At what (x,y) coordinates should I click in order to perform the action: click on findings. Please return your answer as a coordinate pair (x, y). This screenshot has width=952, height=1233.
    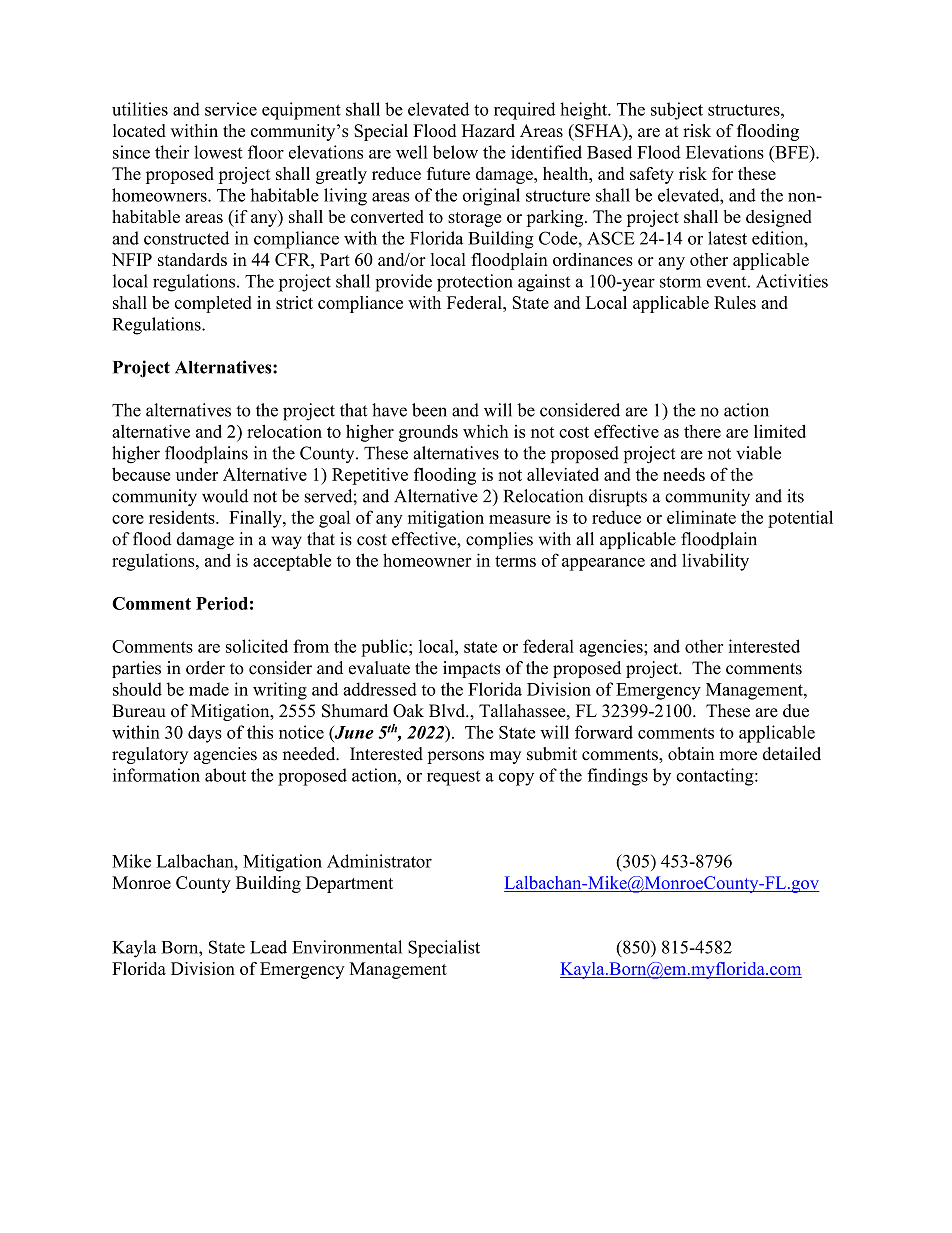
    Looking at the image, I should click on (617, 777).
